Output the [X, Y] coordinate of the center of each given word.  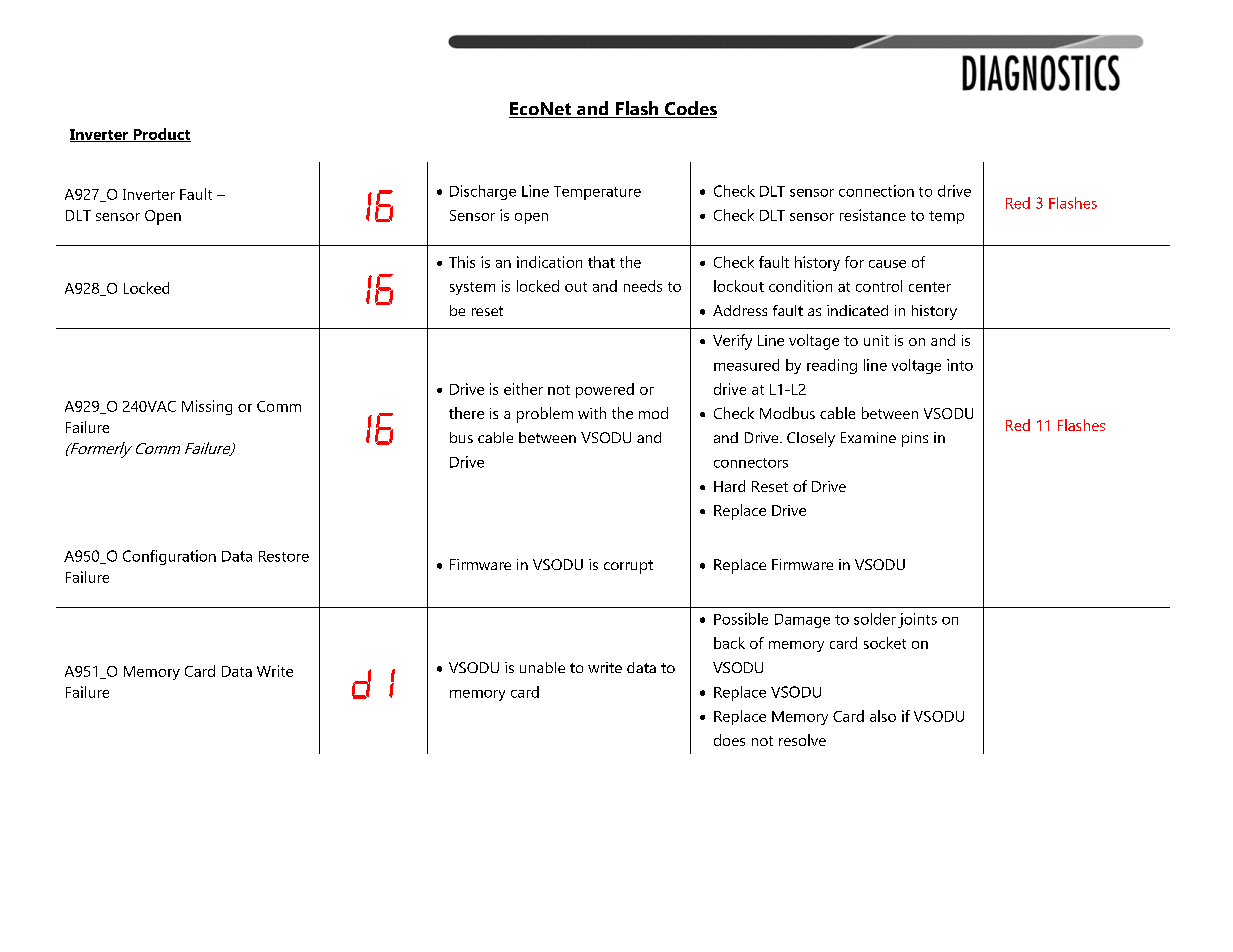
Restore [284, 556]
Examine [868, 437]
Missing [207, 407]
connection [876, 191]
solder [875, 619]
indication [549, 262]
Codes [690, 109]
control [879, 286]
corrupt [628, 567]
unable [542, 667]
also [883, 716]
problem [545, 415]
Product [161, 135]
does [729, 740]
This [462, 262]
